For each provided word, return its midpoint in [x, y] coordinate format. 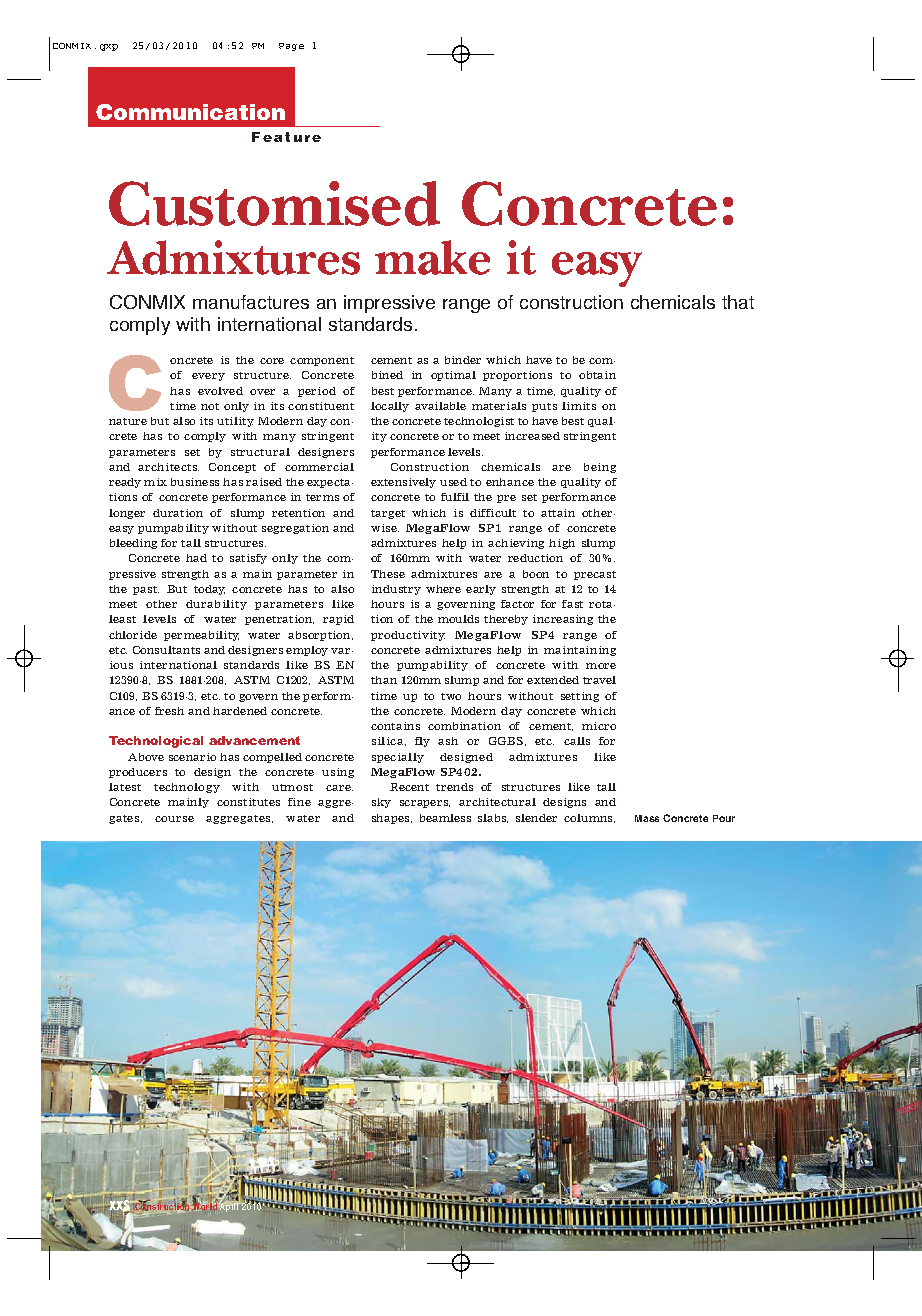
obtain [597, 375]
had [196, 558]
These [388, 574]
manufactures [251, 302]
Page [291, 47]
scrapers [425, 804]
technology [187, 788]
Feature [286, 137]
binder [463, 360]
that [738, 302]
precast [595, 575]
